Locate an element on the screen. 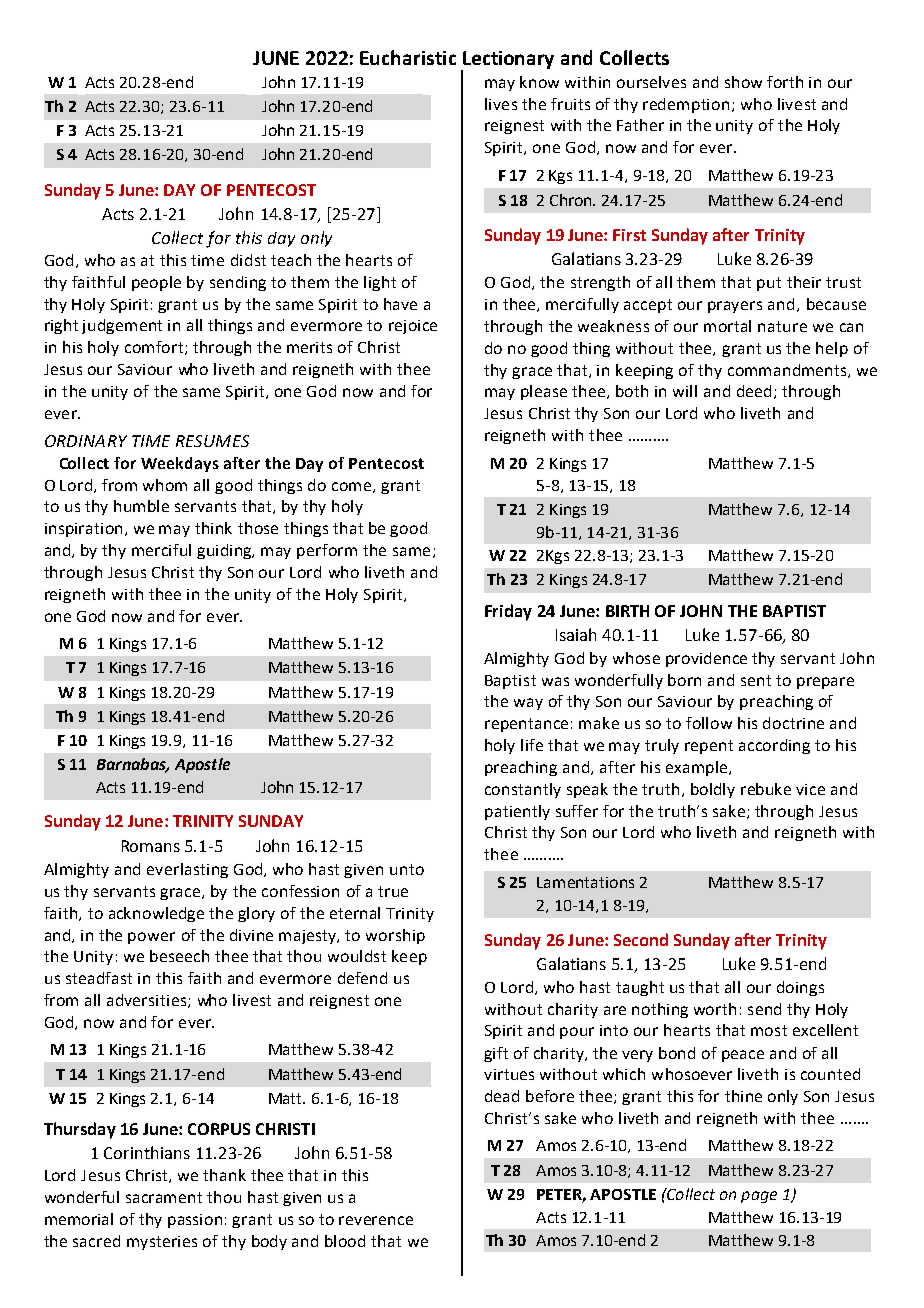  show is located at coordinates (743, 82).
